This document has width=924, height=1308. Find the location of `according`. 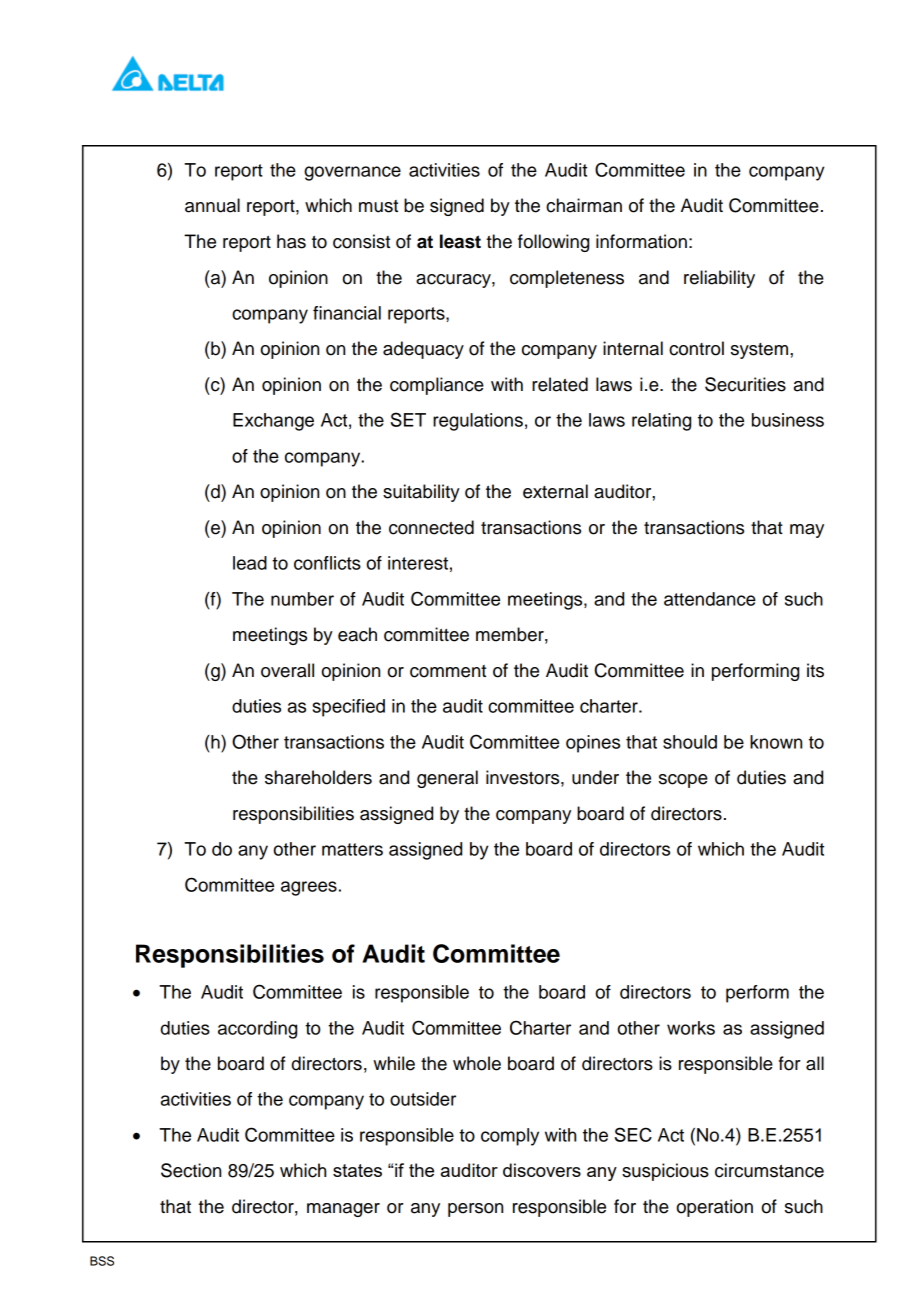

according is located at coordinates (257, 1030).
